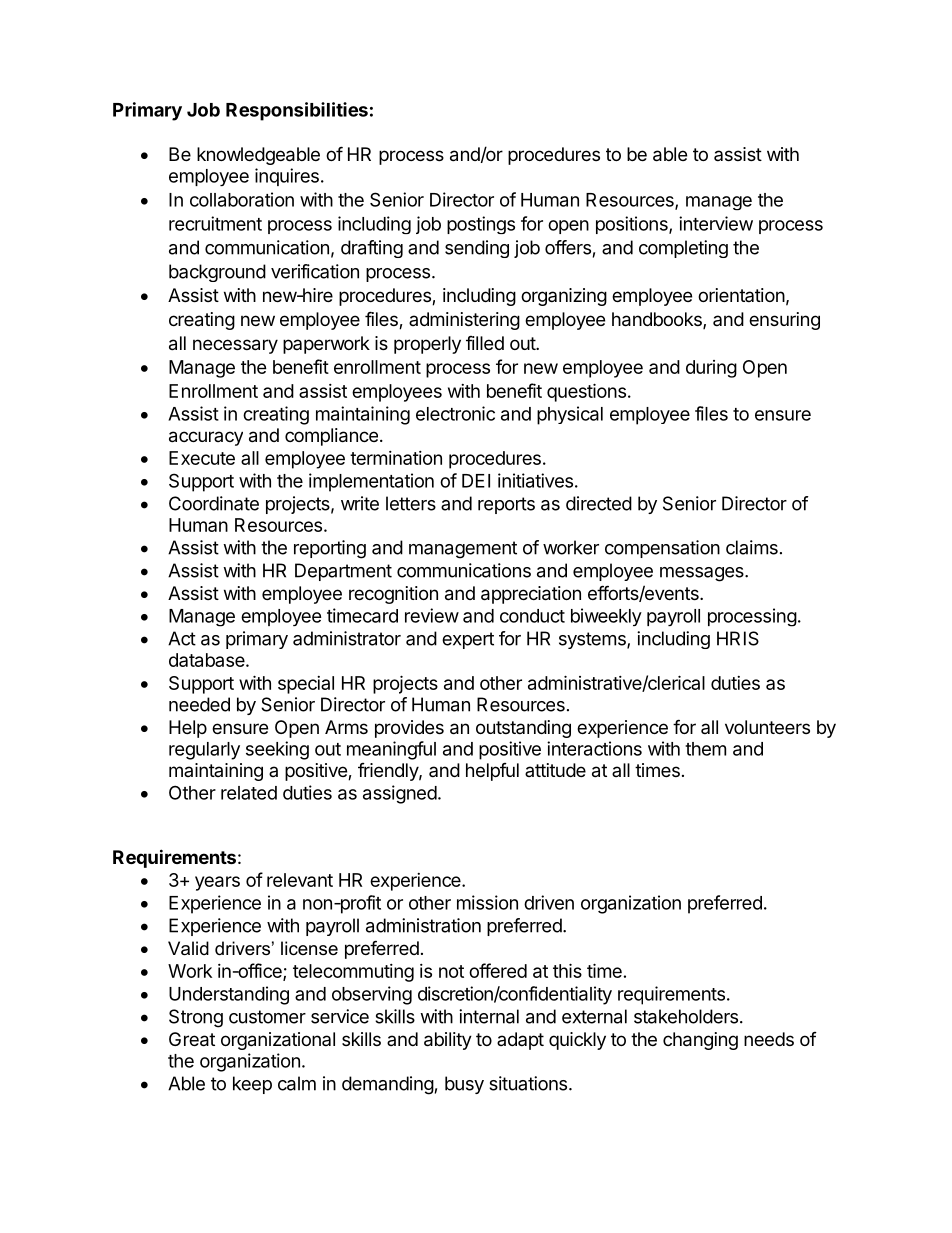 This screenshot has width=952, height=1233. I want to click on interview, so click(716, 223).
